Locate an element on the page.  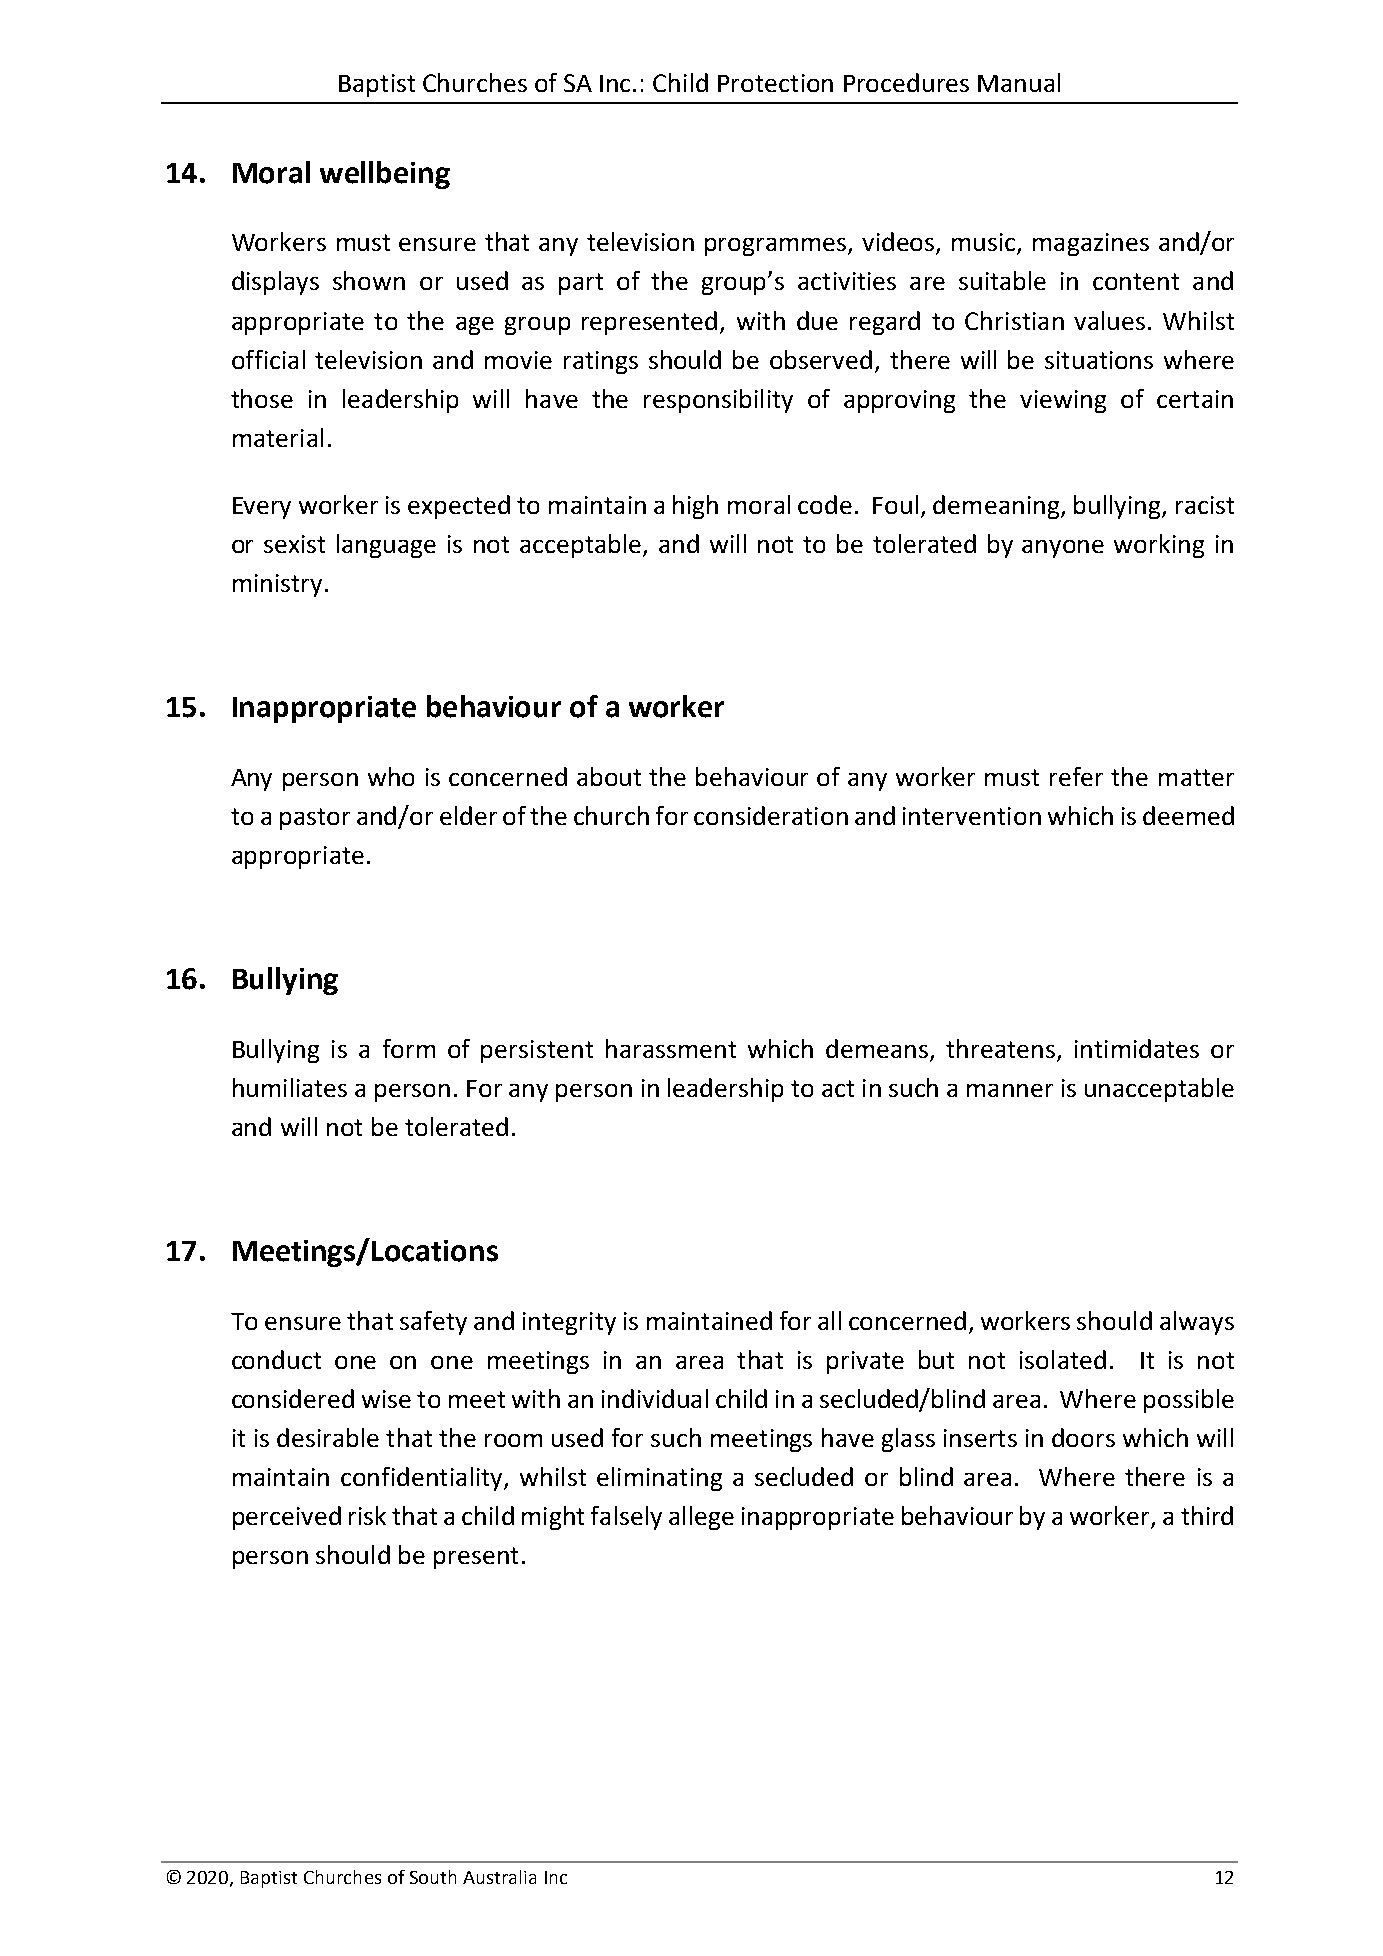
South is located at coordinates (433, 1877).
